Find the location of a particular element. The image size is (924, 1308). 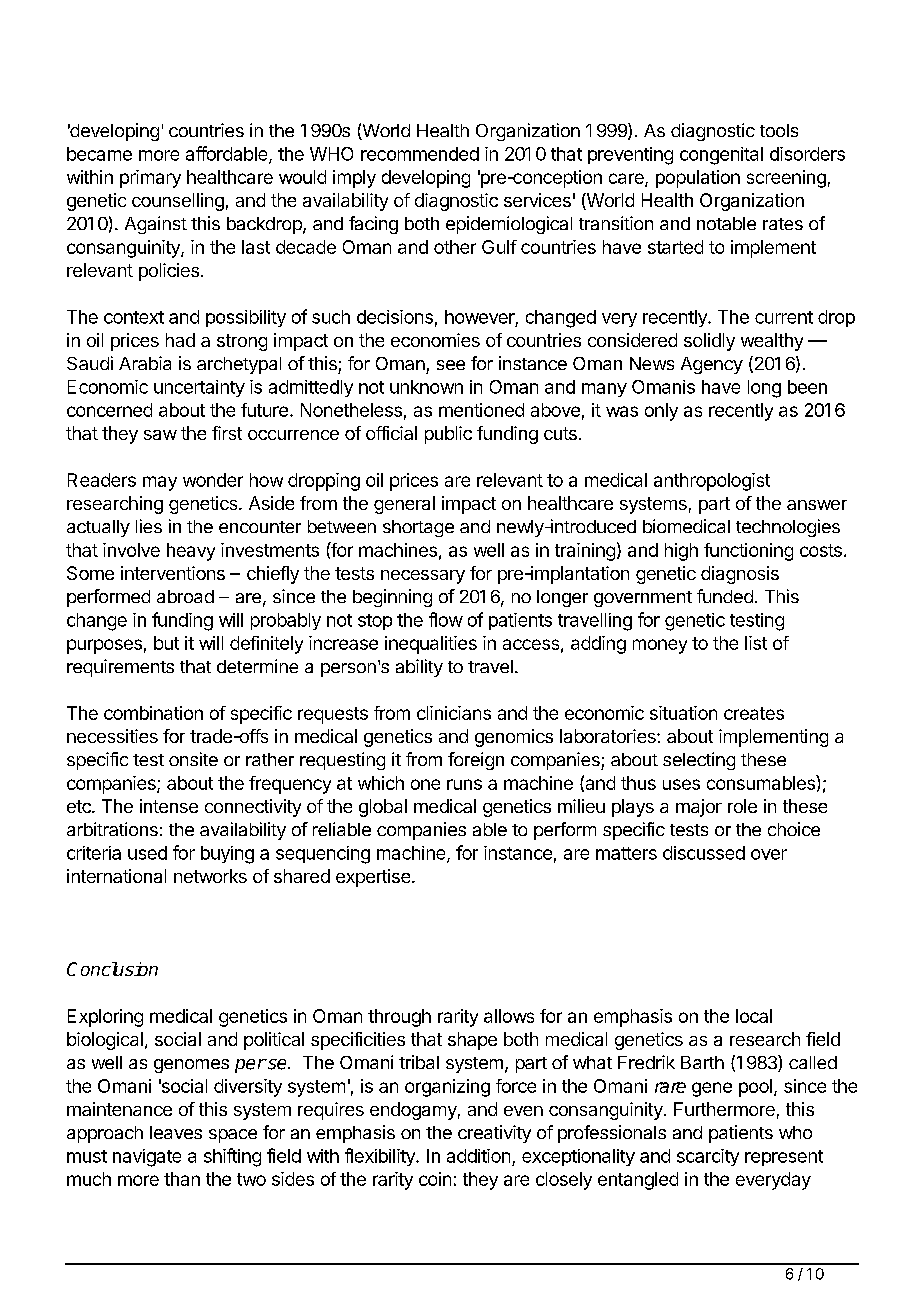

runs is located at coordinates (464, 784).
